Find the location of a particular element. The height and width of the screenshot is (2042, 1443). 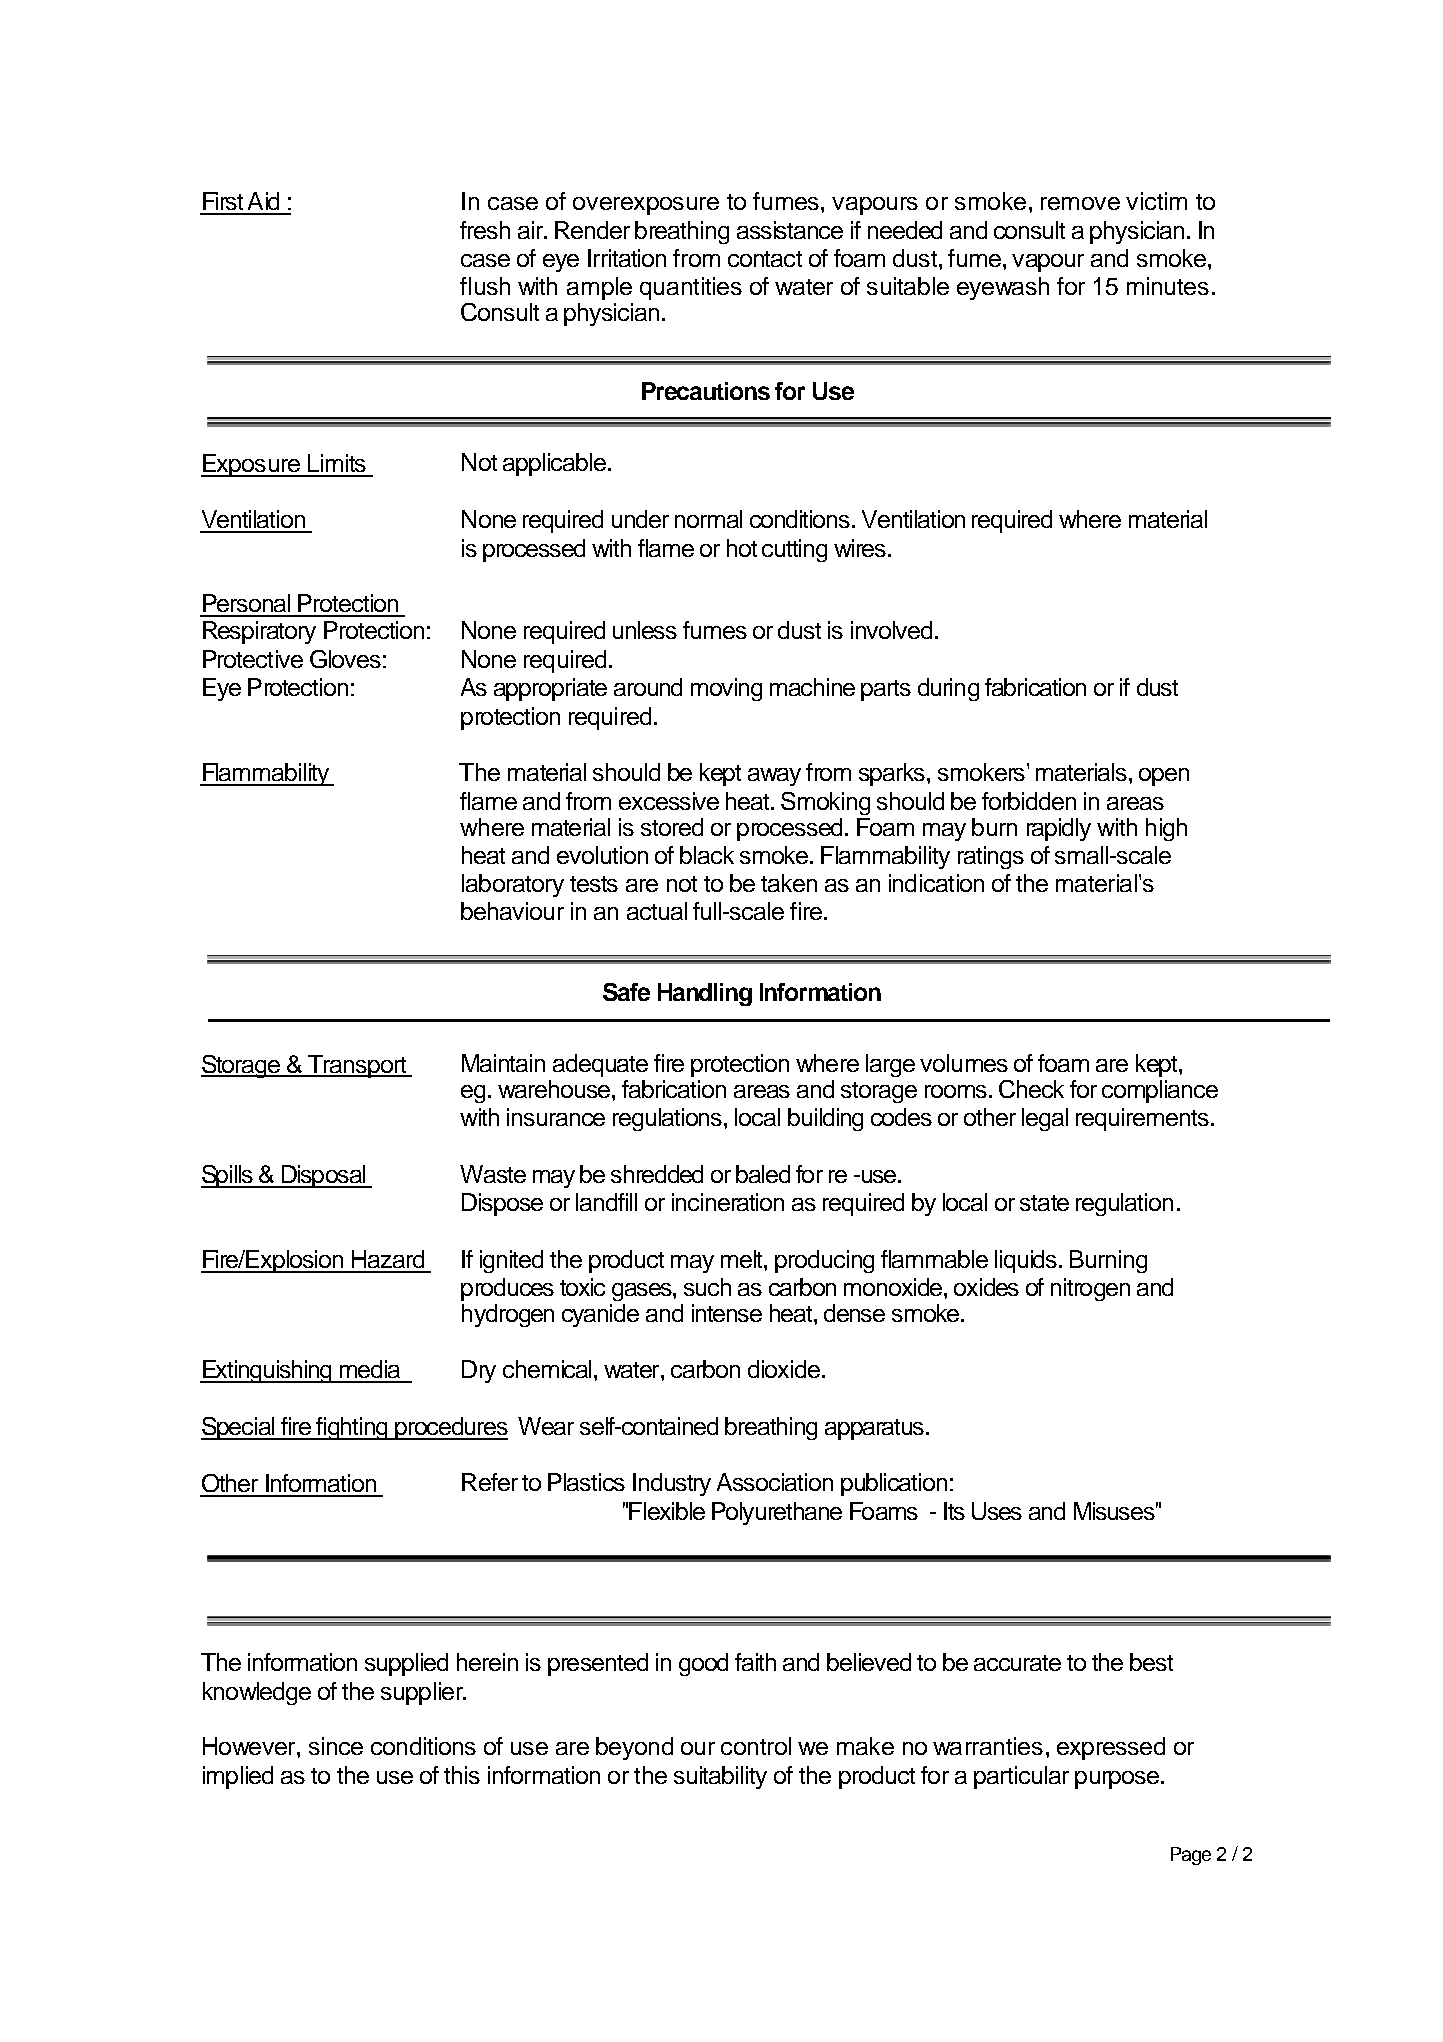

since is located at coordinates (336, 1746).
